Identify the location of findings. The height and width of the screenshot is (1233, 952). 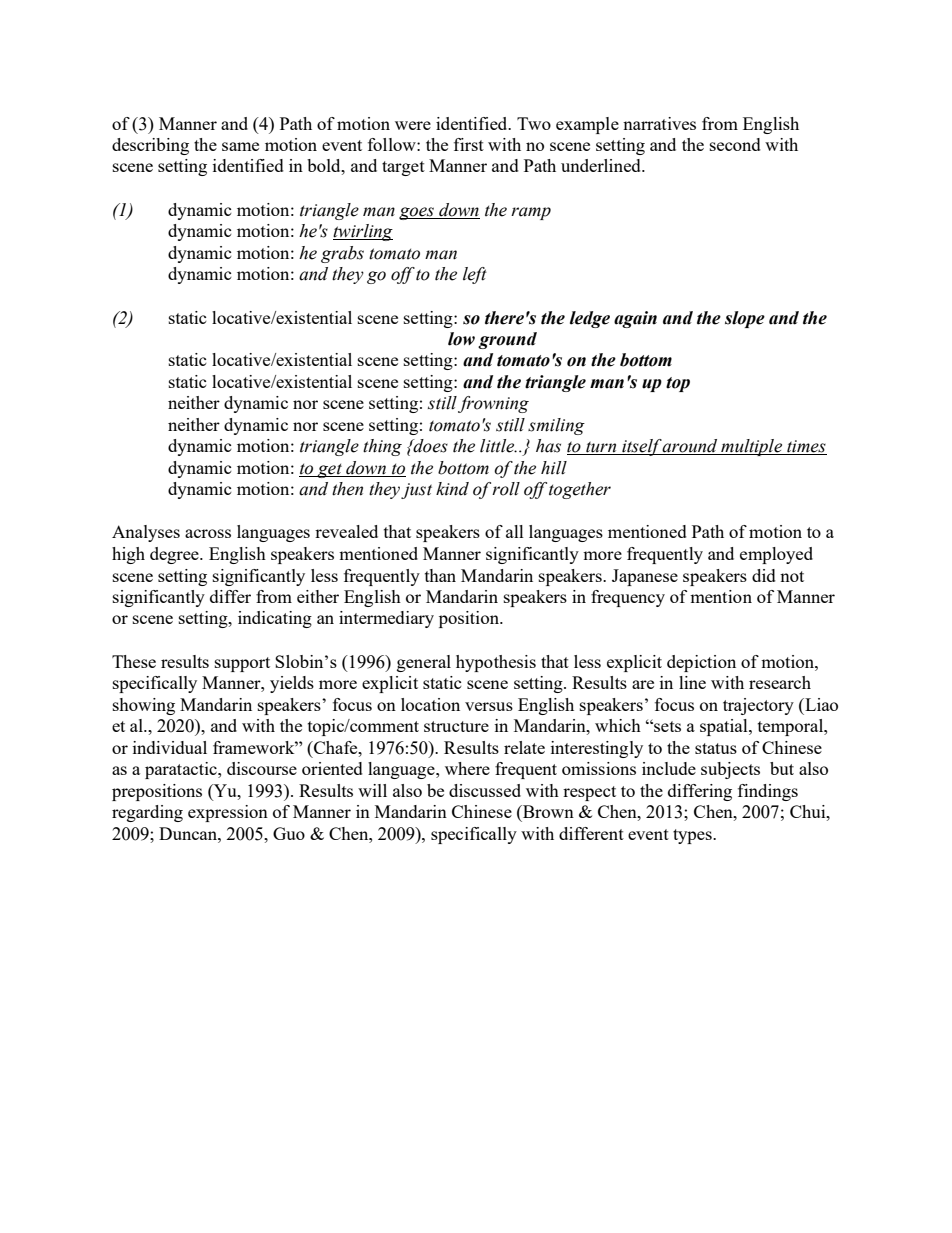
(768, 792).
